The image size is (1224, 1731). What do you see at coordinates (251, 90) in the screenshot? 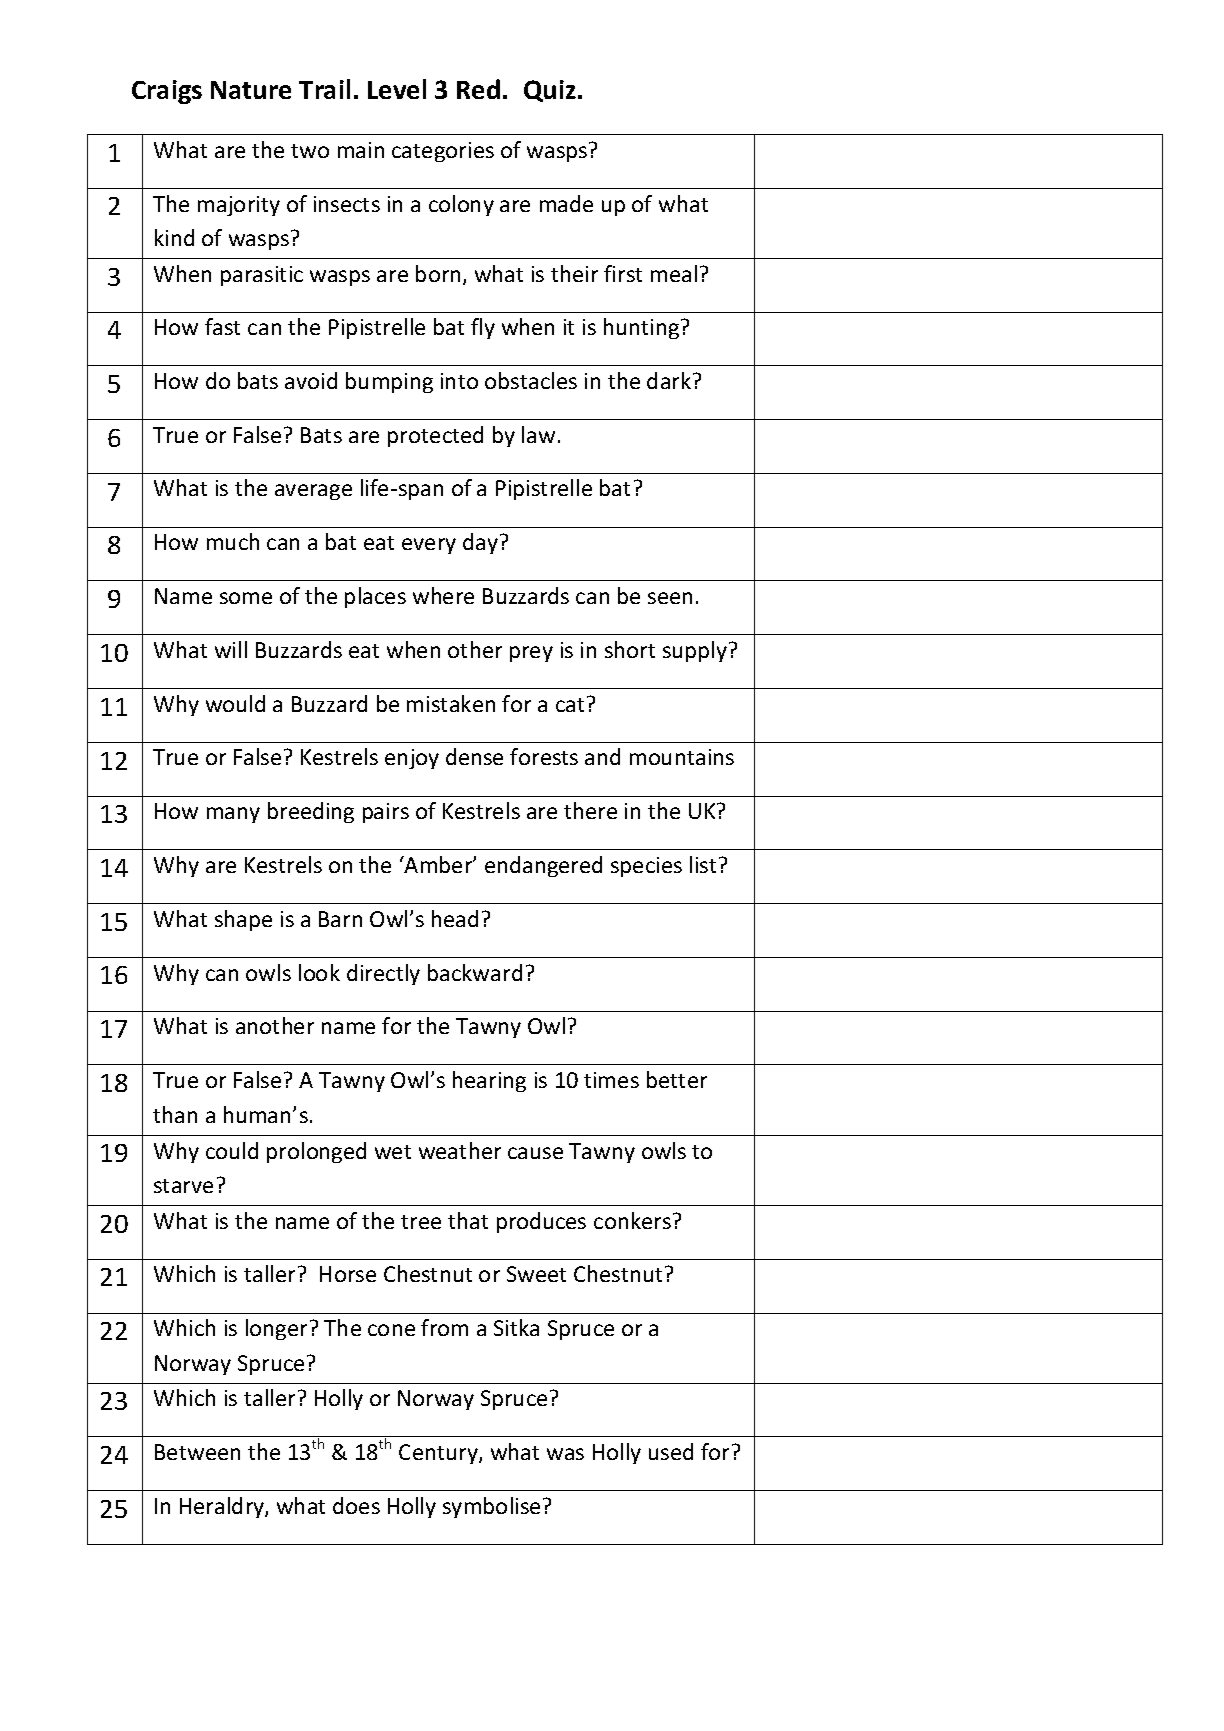
I see `Nature` at bounding box center [251, 90].
